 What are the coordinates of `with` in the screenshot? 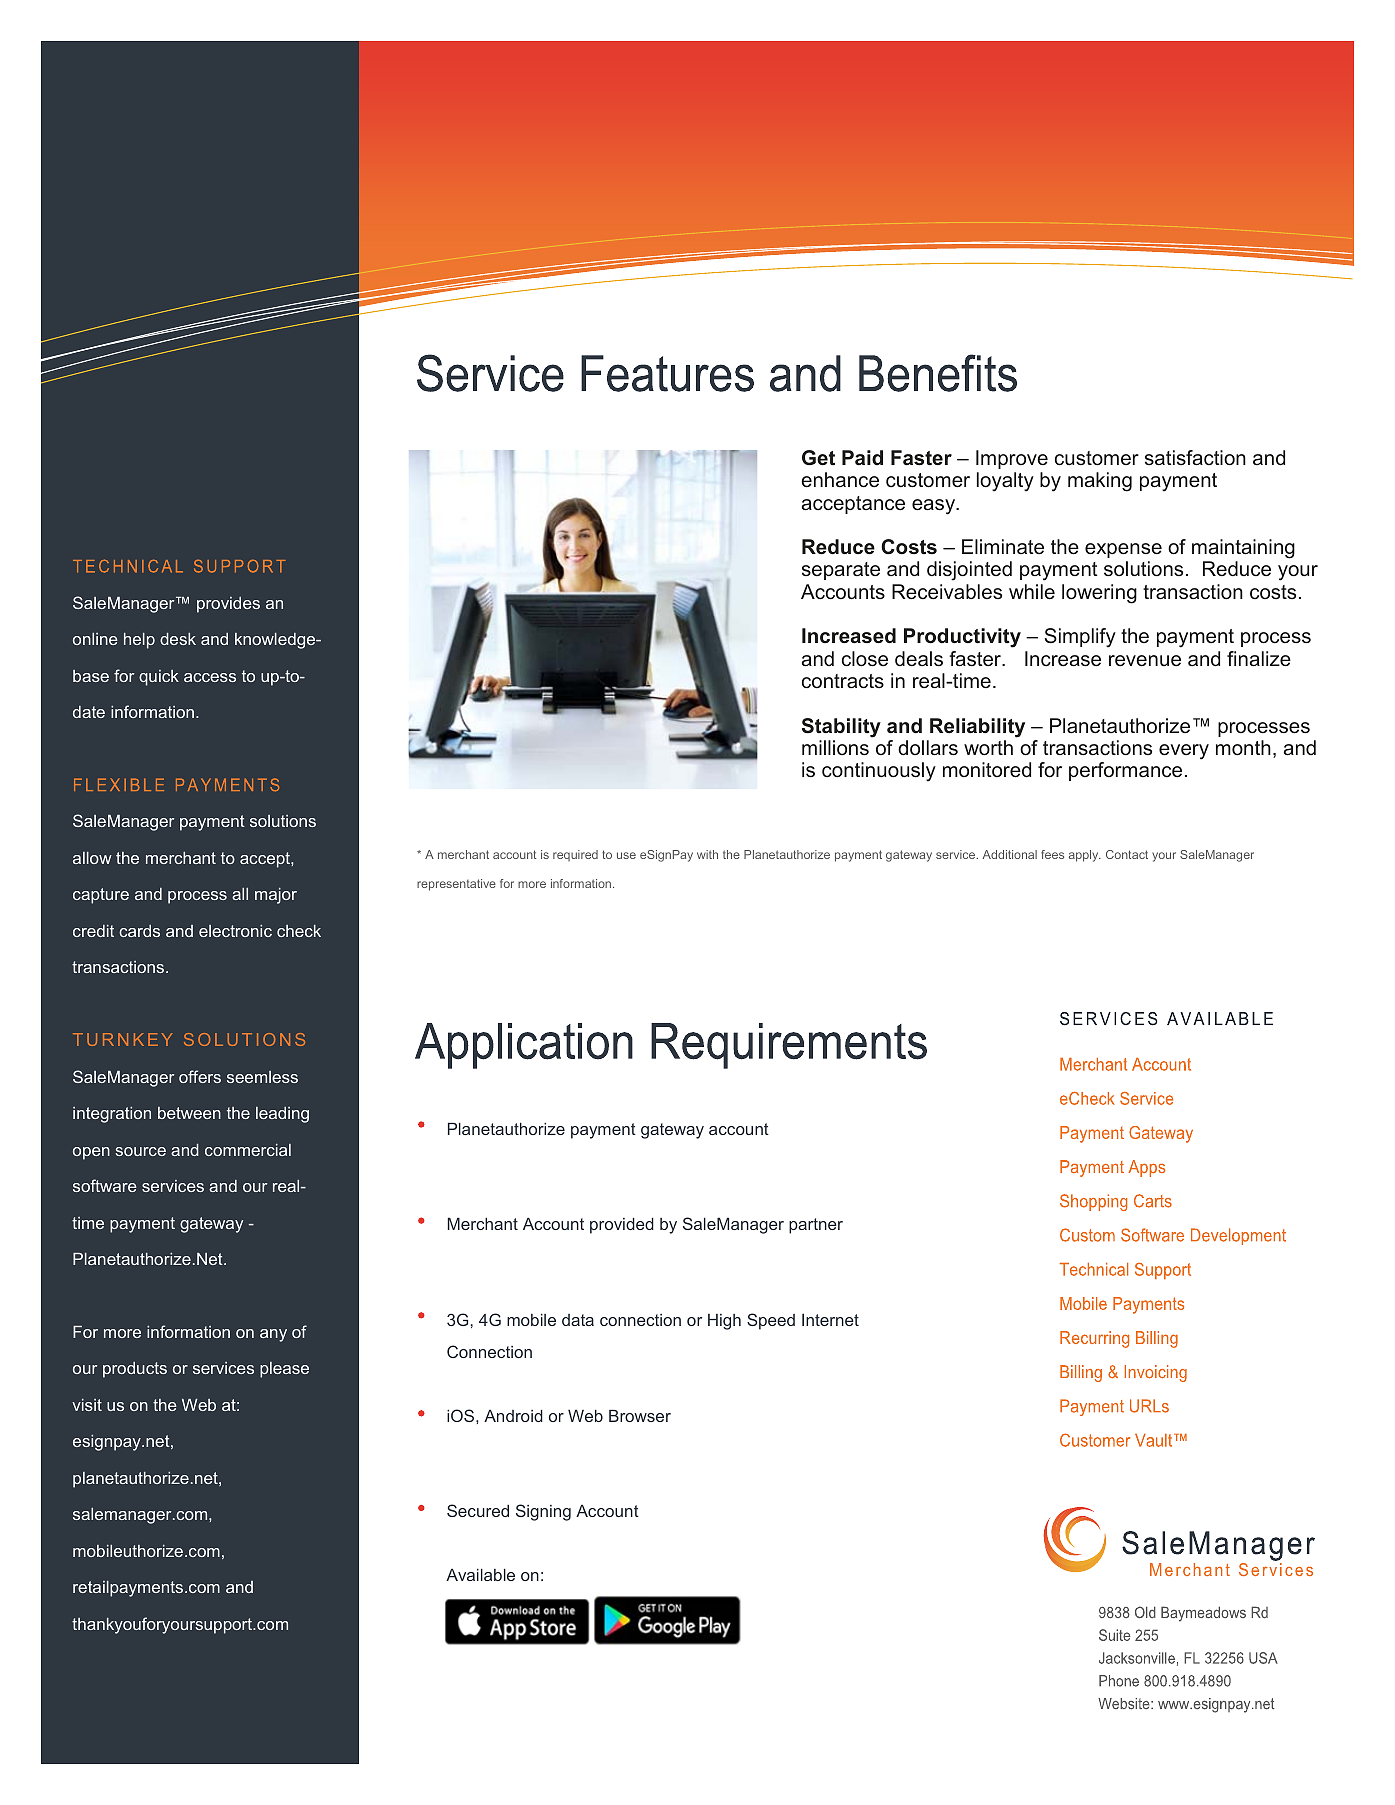 It's located at (707, 854).
